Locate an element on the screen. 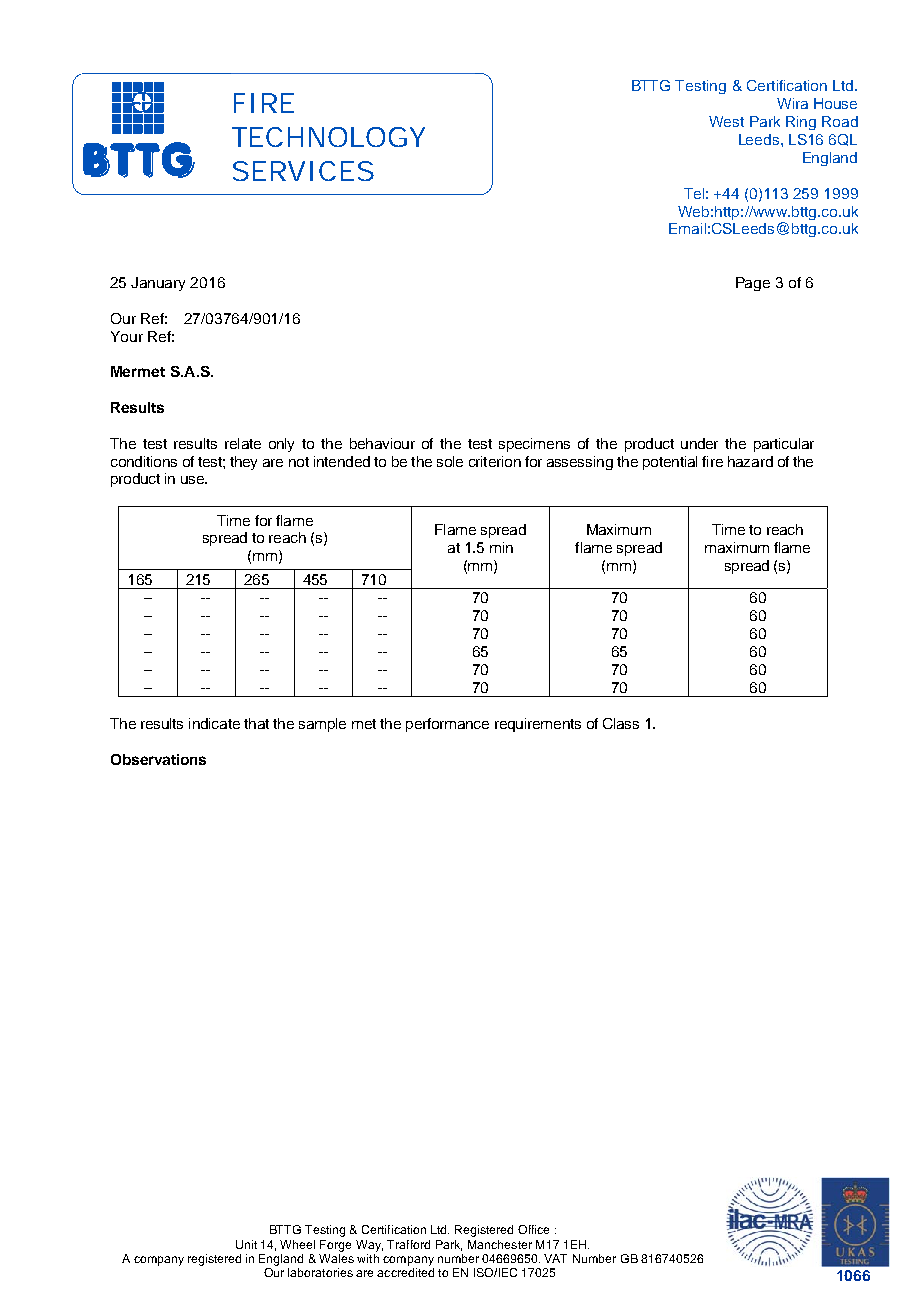 The height and width of the screenshot is (1308, 924). SERVICES is located at coordinates (303, 171).
